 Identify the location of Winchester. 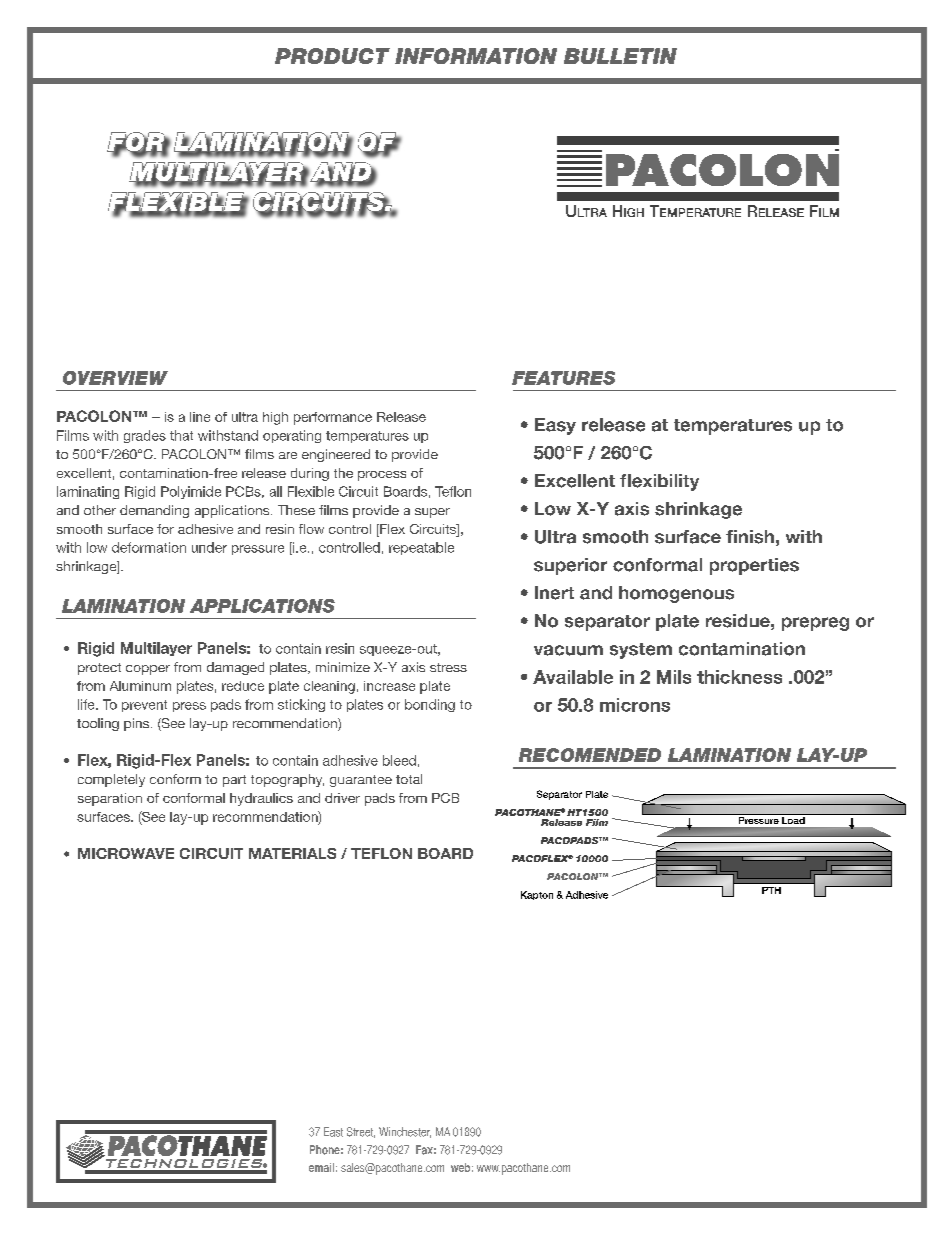
(405, 1132).
